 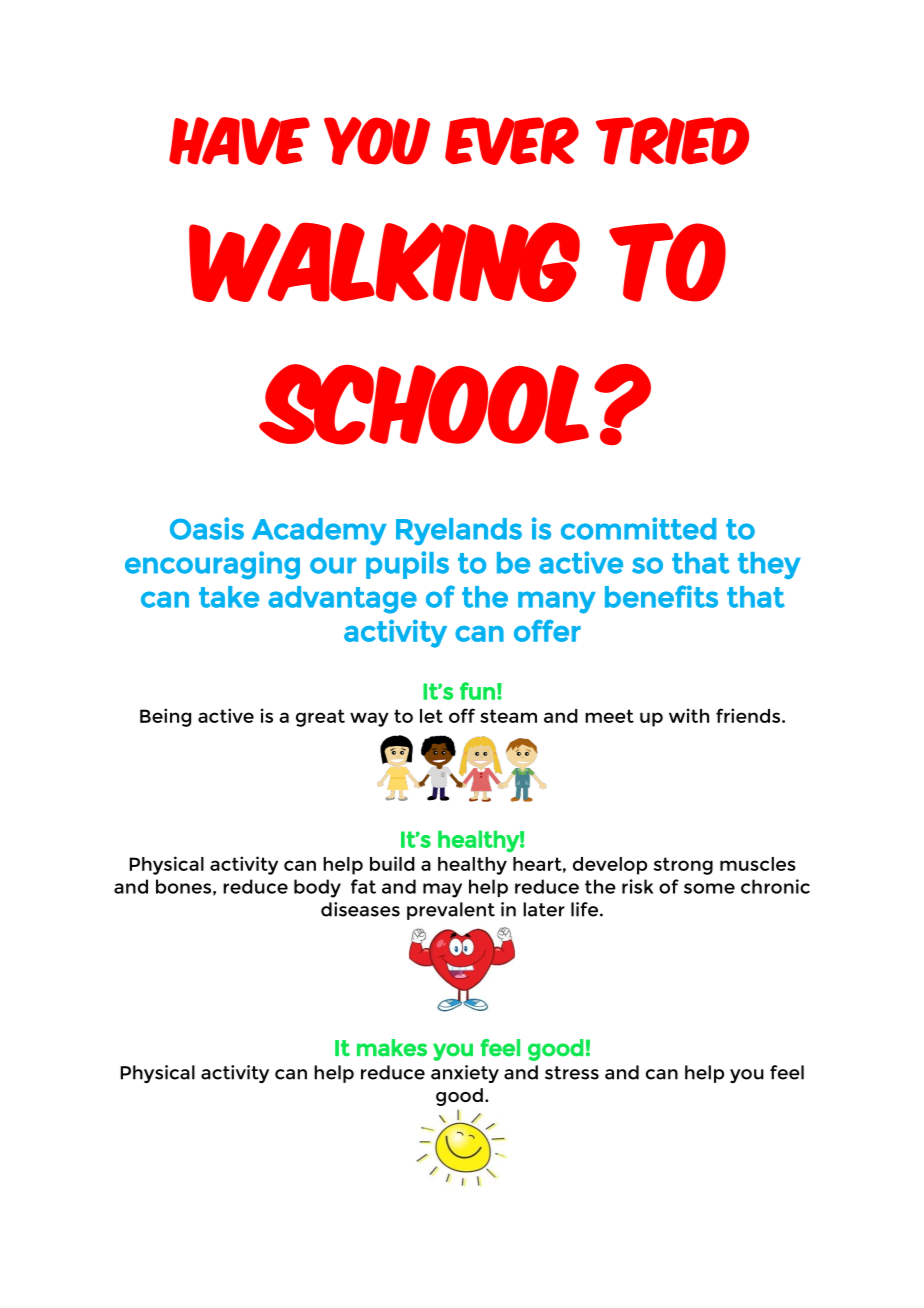 I want to click on anxiety, so click(x=465, y=1074).
